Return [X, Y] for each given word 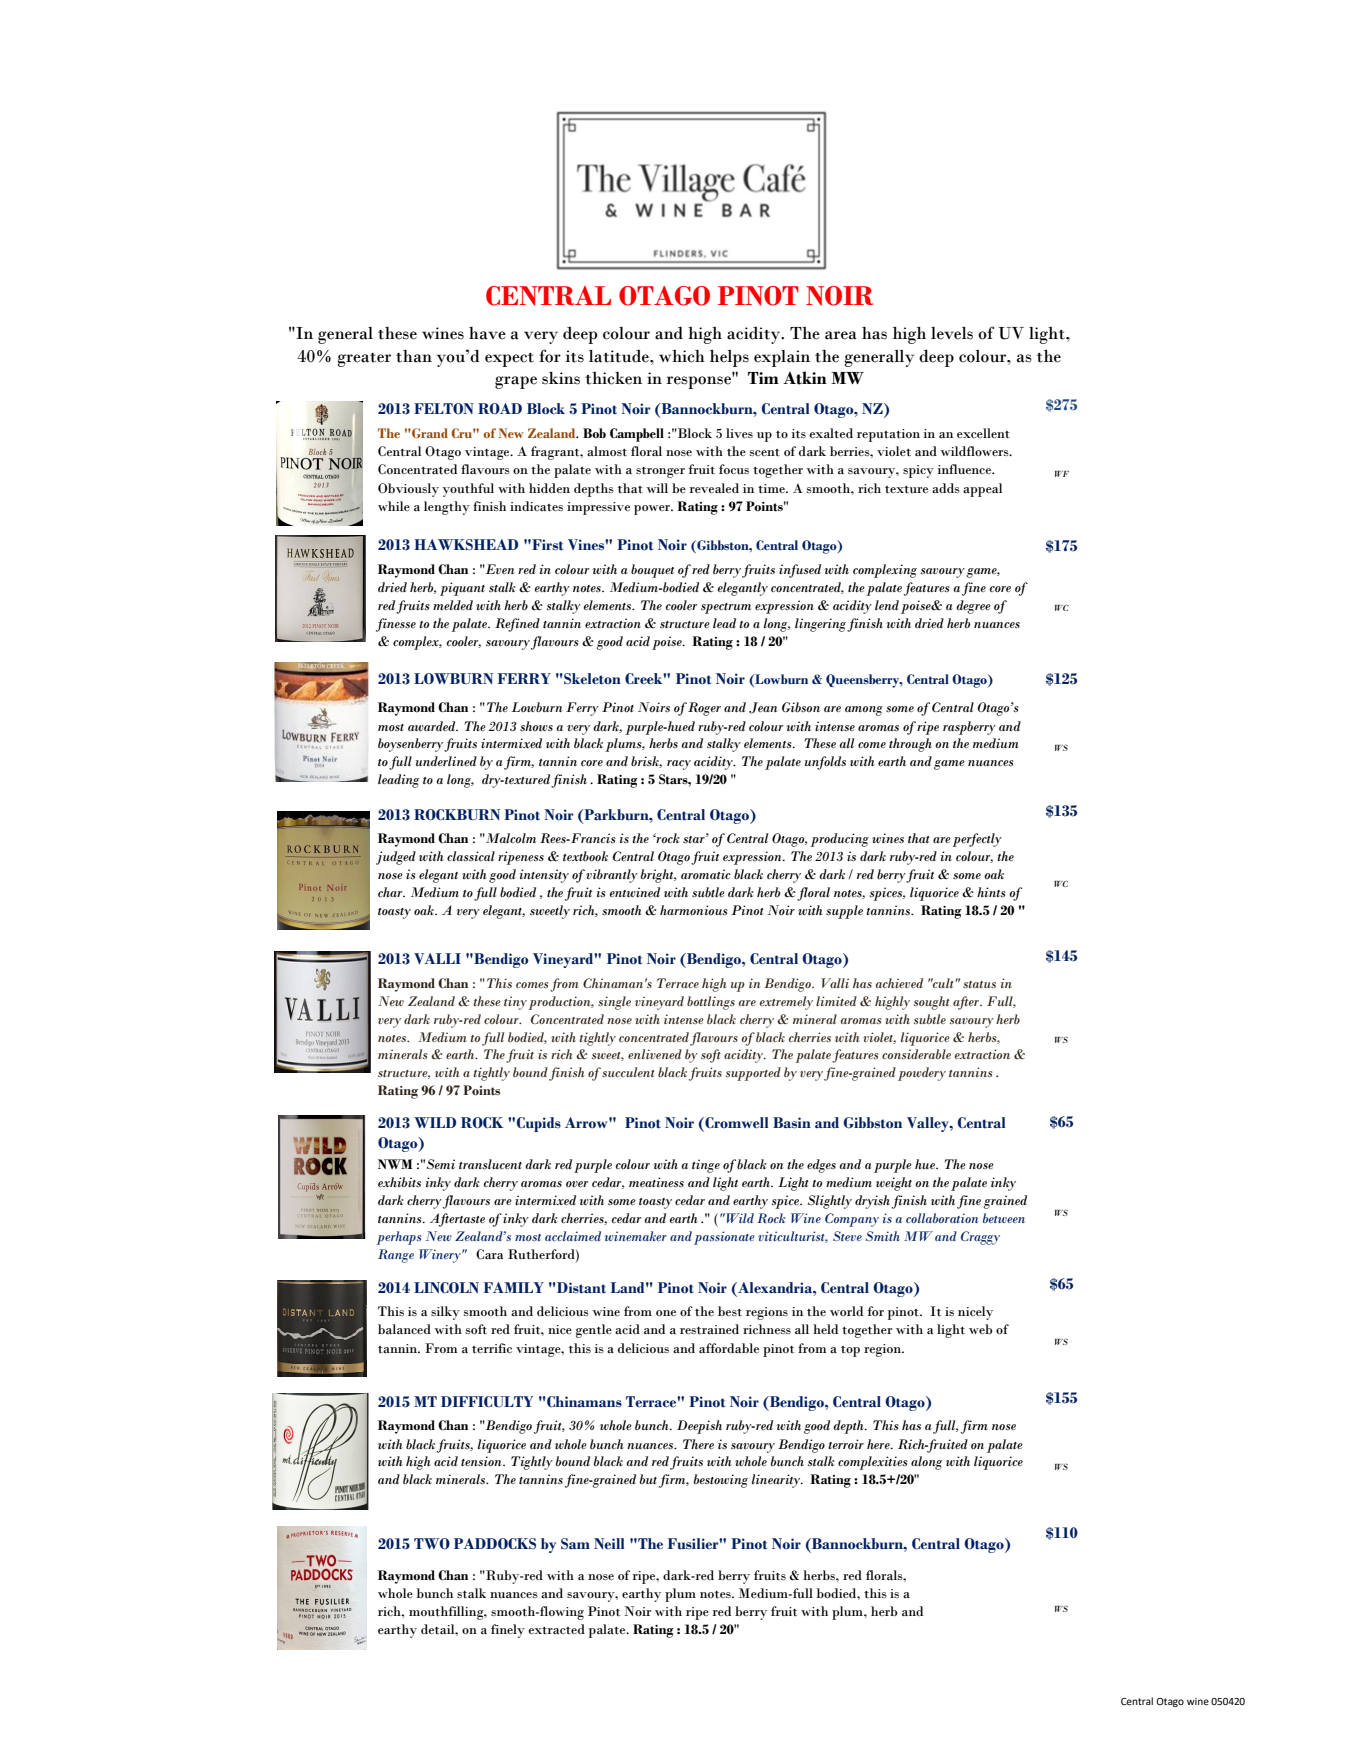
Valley [929, 1124]
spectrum [726, 608]
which [682, 356]
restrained [709, 1329]
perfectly [977, 840]
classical [471, 856]
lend [887, 605]
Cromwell [735, 1123]
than [414, 356]
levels [952, 333]
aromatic [706, 874]
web [980, 1329]
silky [445, 1313]
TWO [432, 1544]
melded [453, 605]
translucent [490, 1164]
